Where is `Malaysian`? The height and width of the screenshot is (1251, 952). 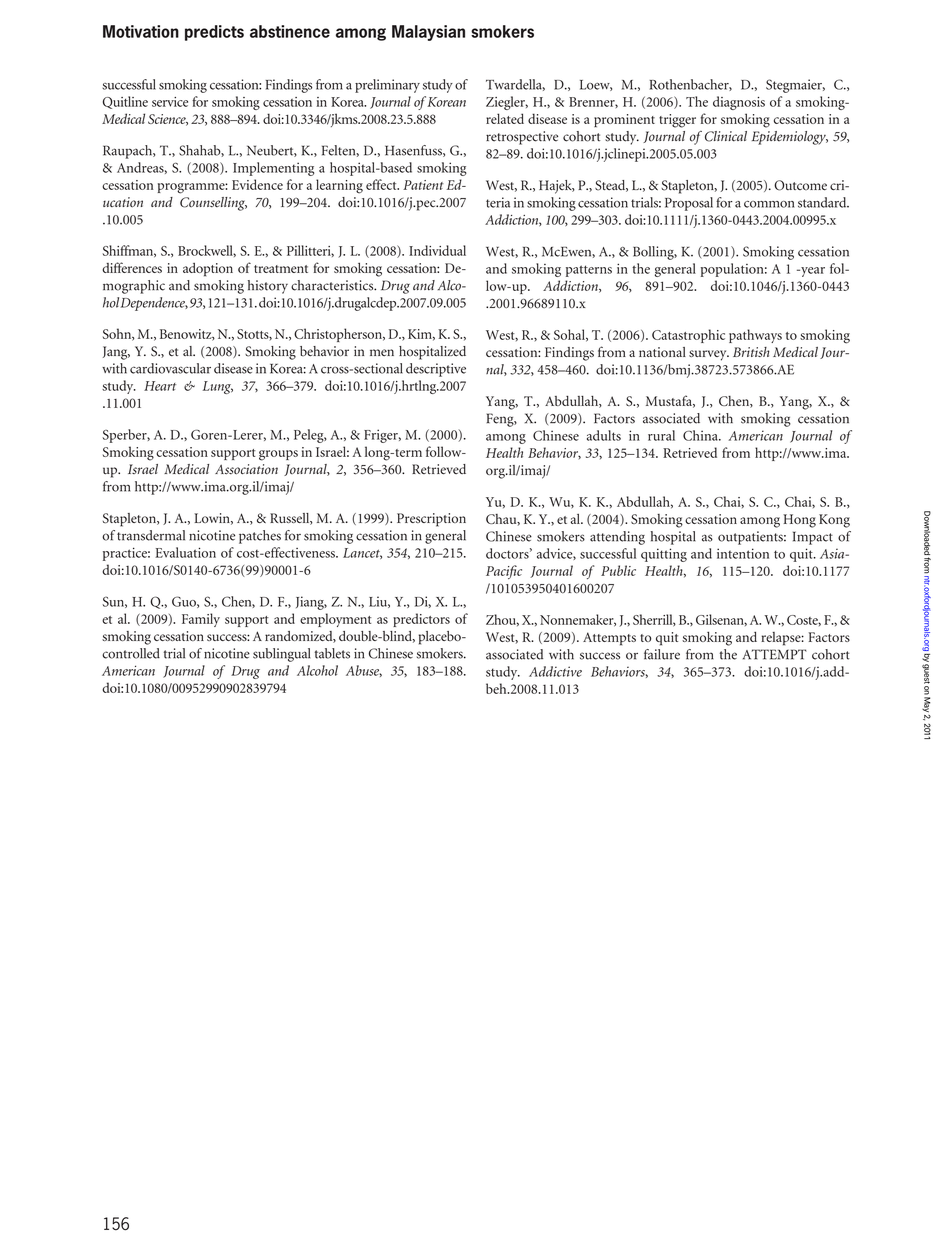 Malaysian is located at coordinates (428, 33).
